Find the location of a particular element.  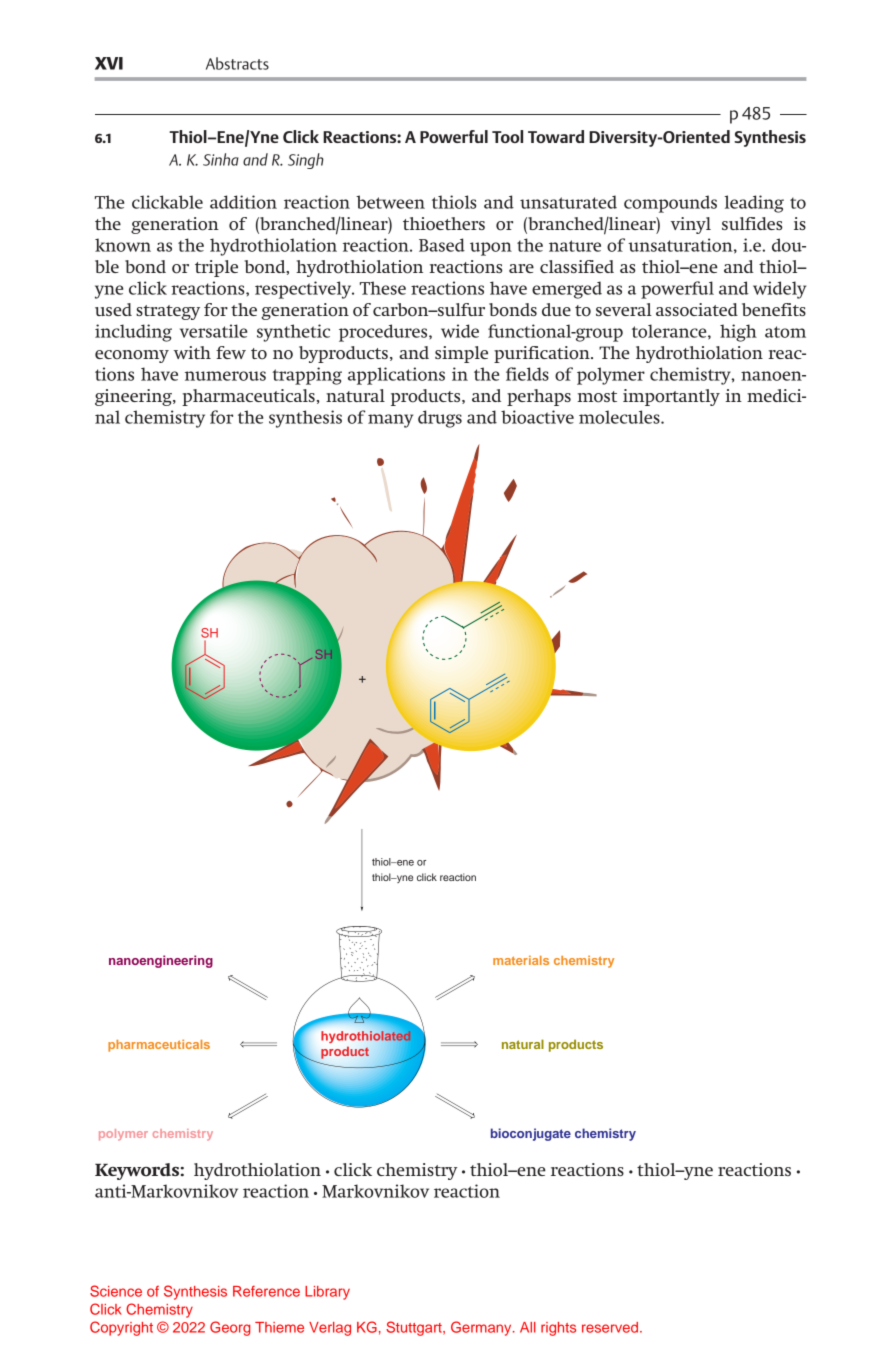

numerous is located at coordinates (225, 376).
